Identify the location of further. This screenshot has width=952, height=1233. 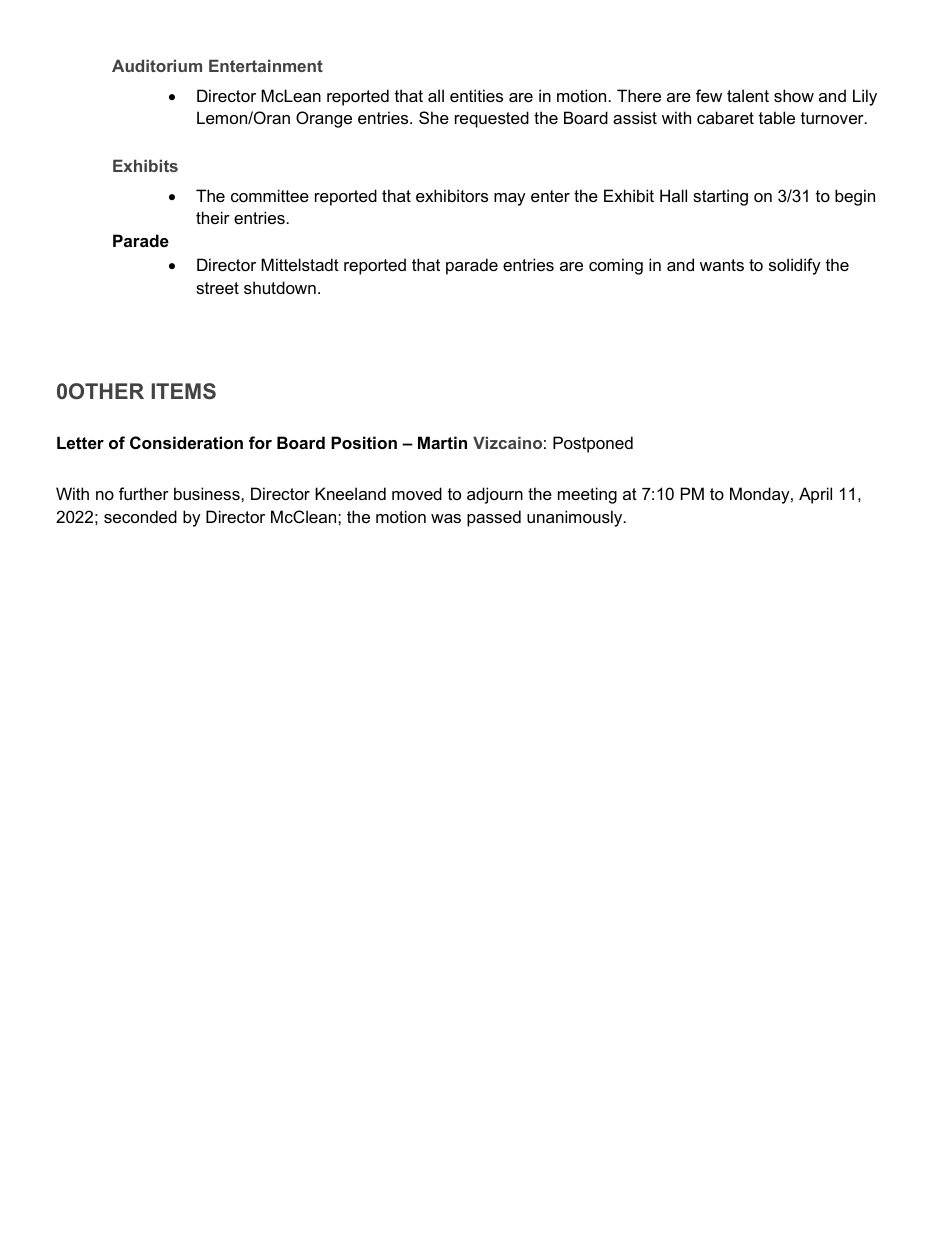
(144, 493).
